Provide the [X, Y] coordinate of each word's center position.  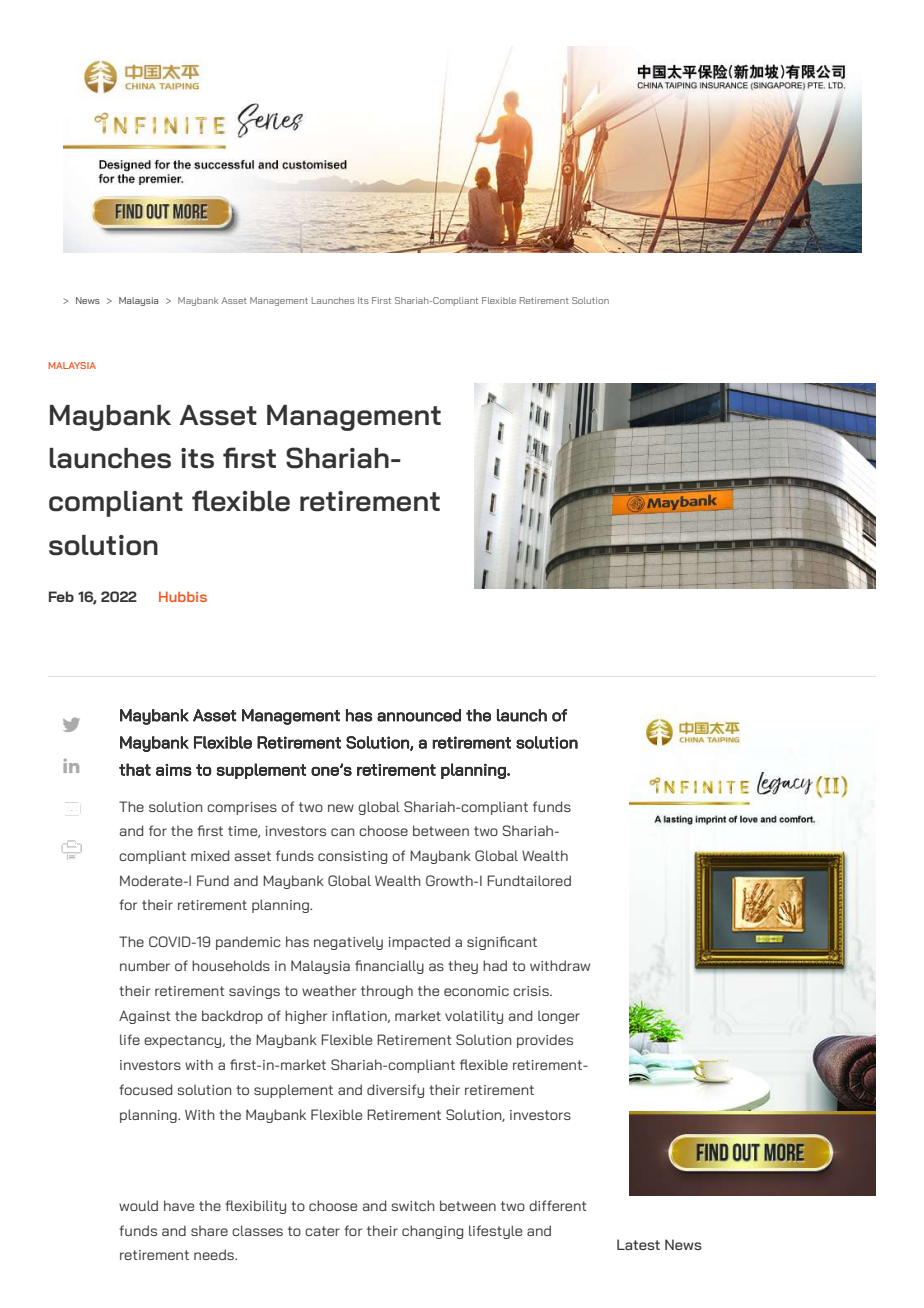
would [138, 1205]
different [558, 1205]
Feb [61, 596]
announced [419, 715]
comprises [242, 808]
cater [322, 1231]
